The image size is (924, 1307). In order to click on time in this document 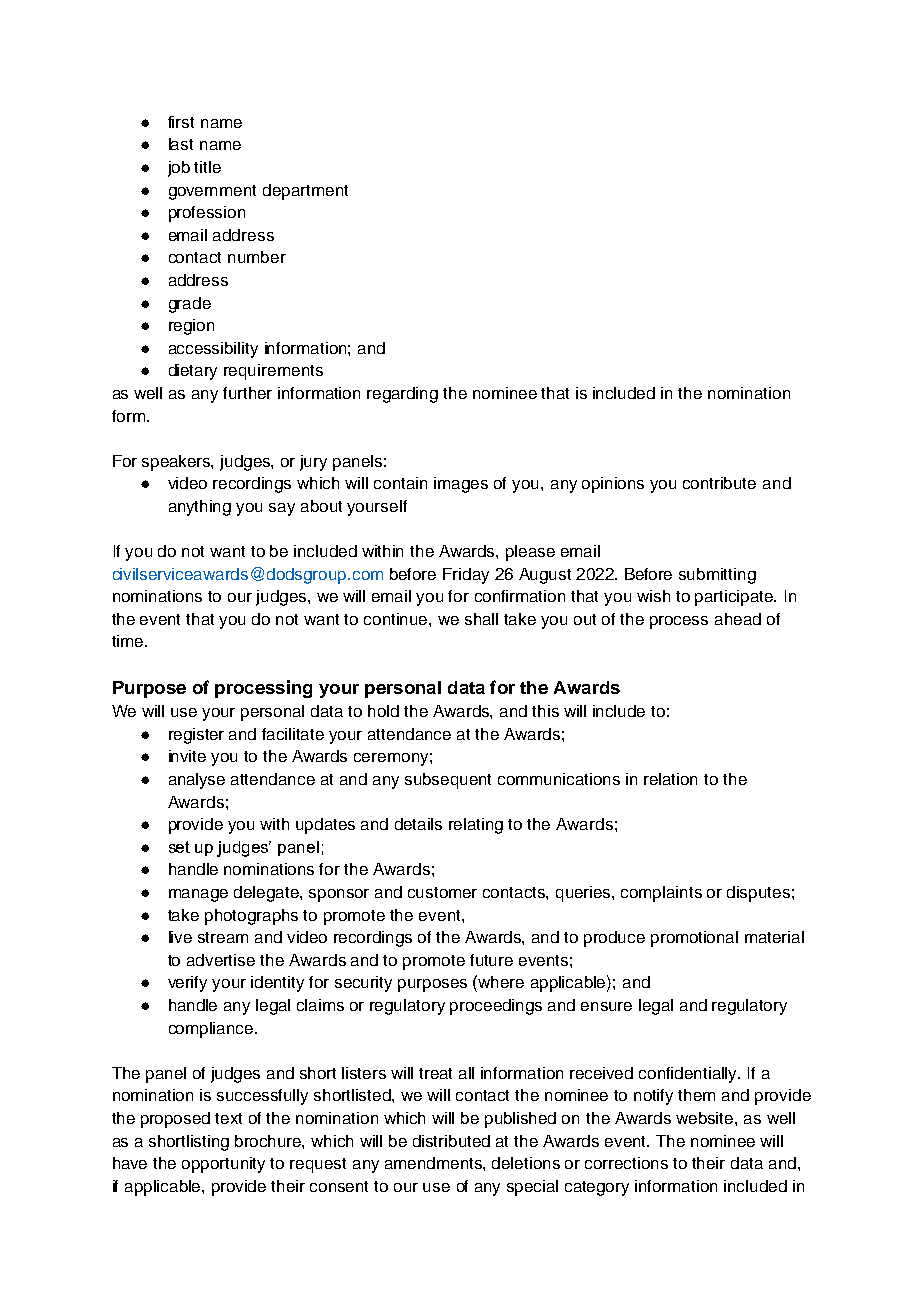, I will do `click(129, 641)`.
